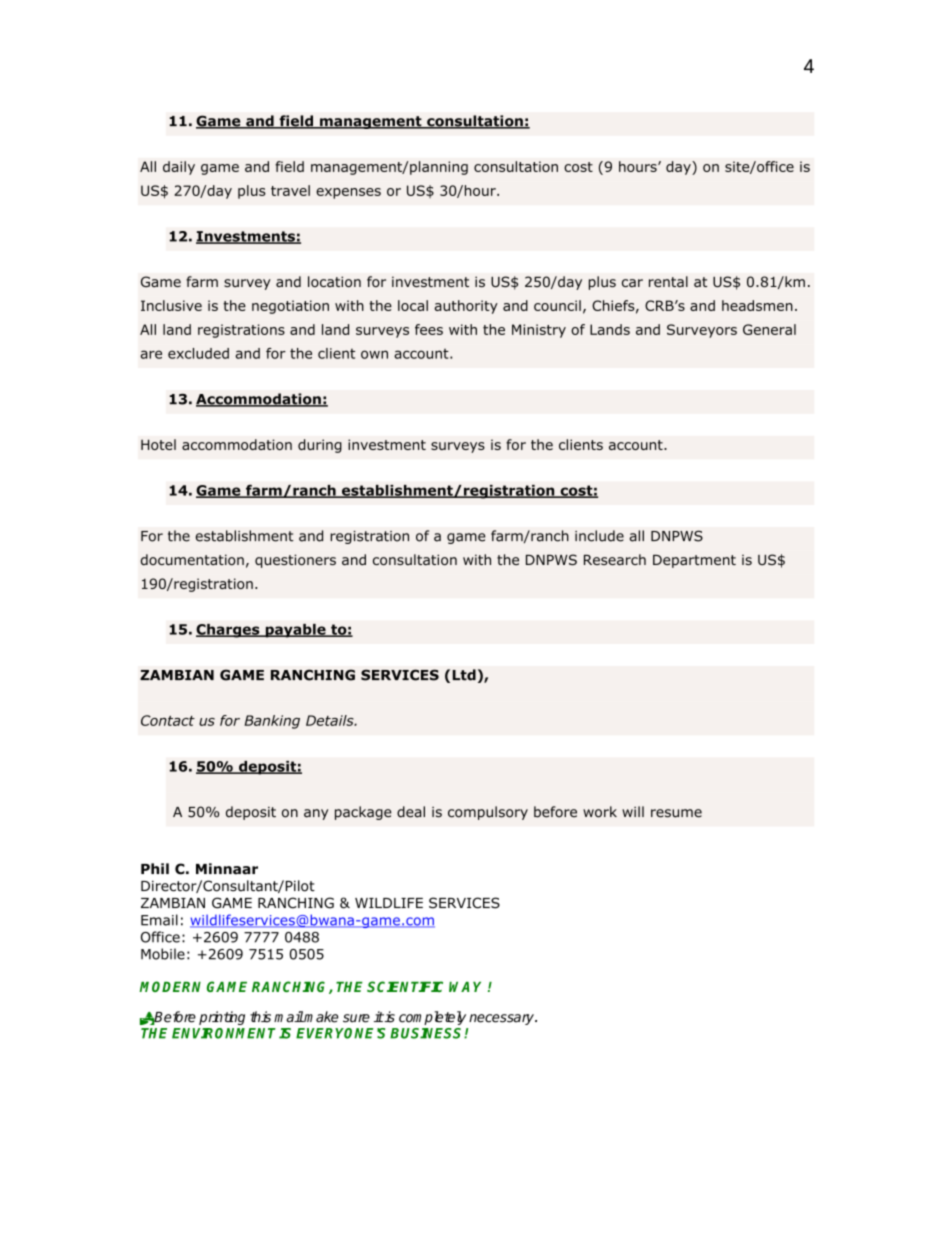 This screenshot has width=952, height=1233. I want to click on Department, so click(694, 561).
